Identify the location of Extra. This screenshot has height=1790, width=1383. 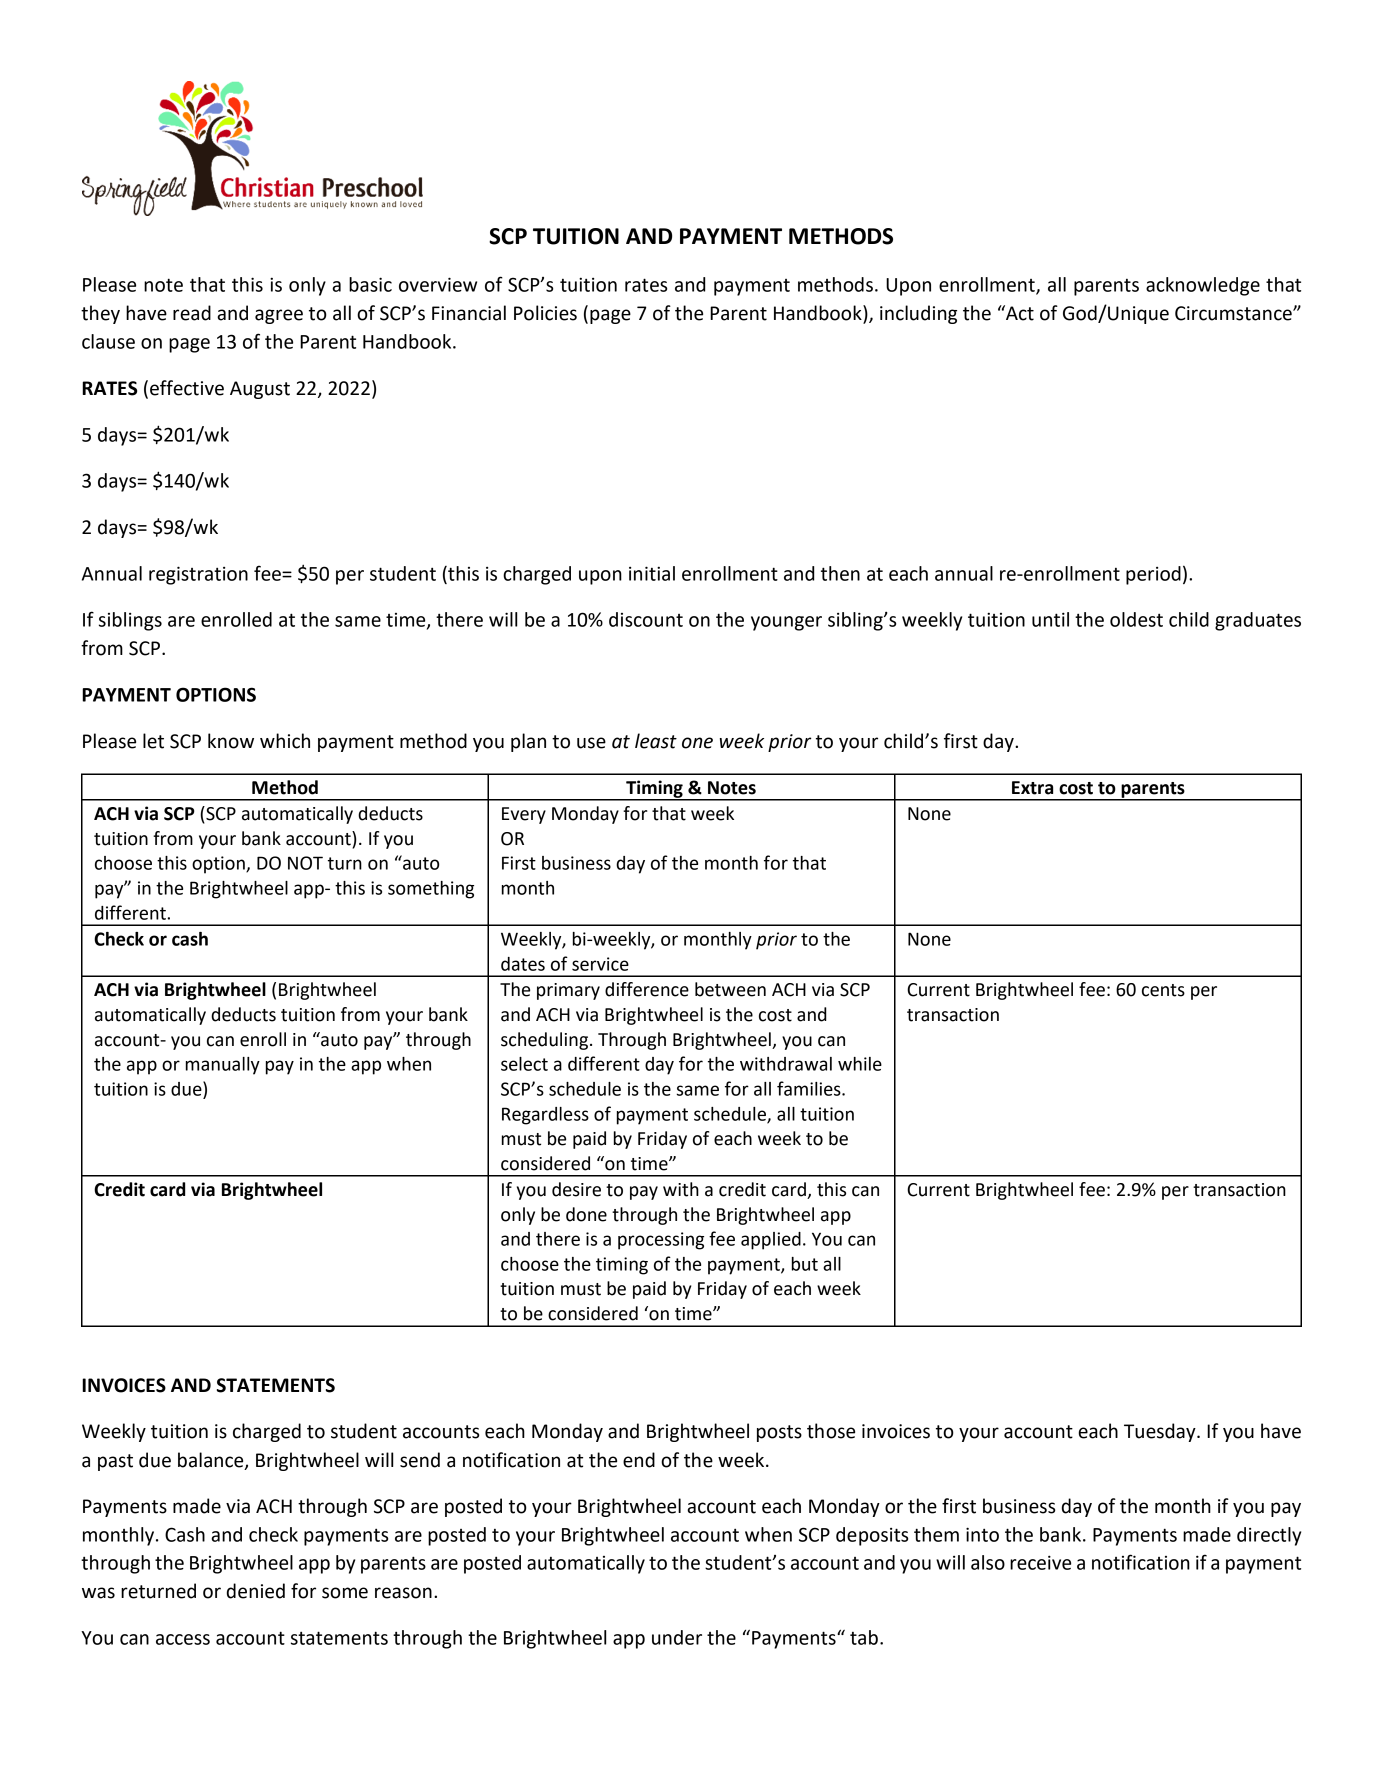
(1032, 788).
